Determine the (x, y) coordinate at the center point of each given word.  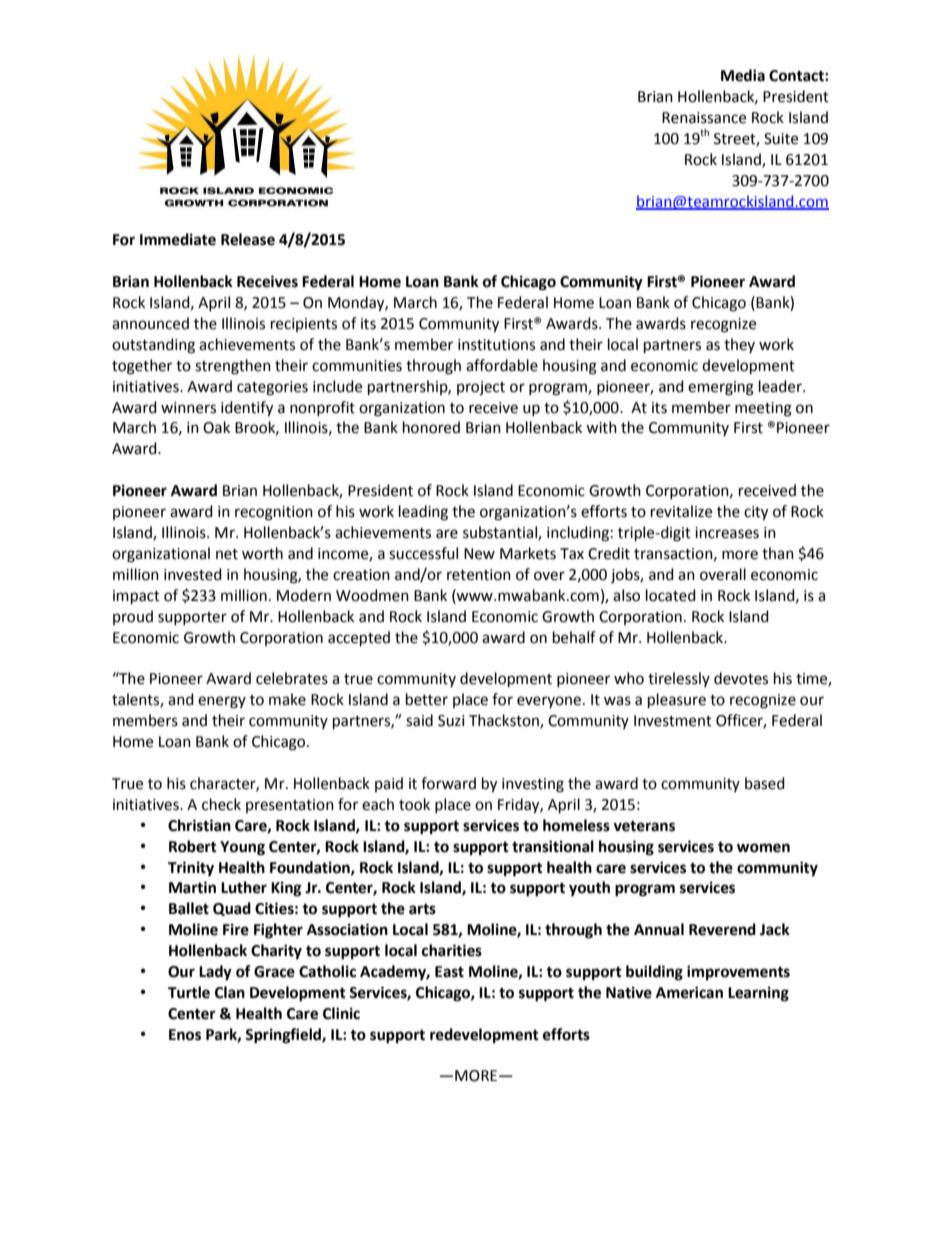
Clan (230, 992)
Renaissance (704, 118)
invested (193, 574)
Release (248, 239)
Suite (781, 139)
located (671, 595)
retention (479, 575)
